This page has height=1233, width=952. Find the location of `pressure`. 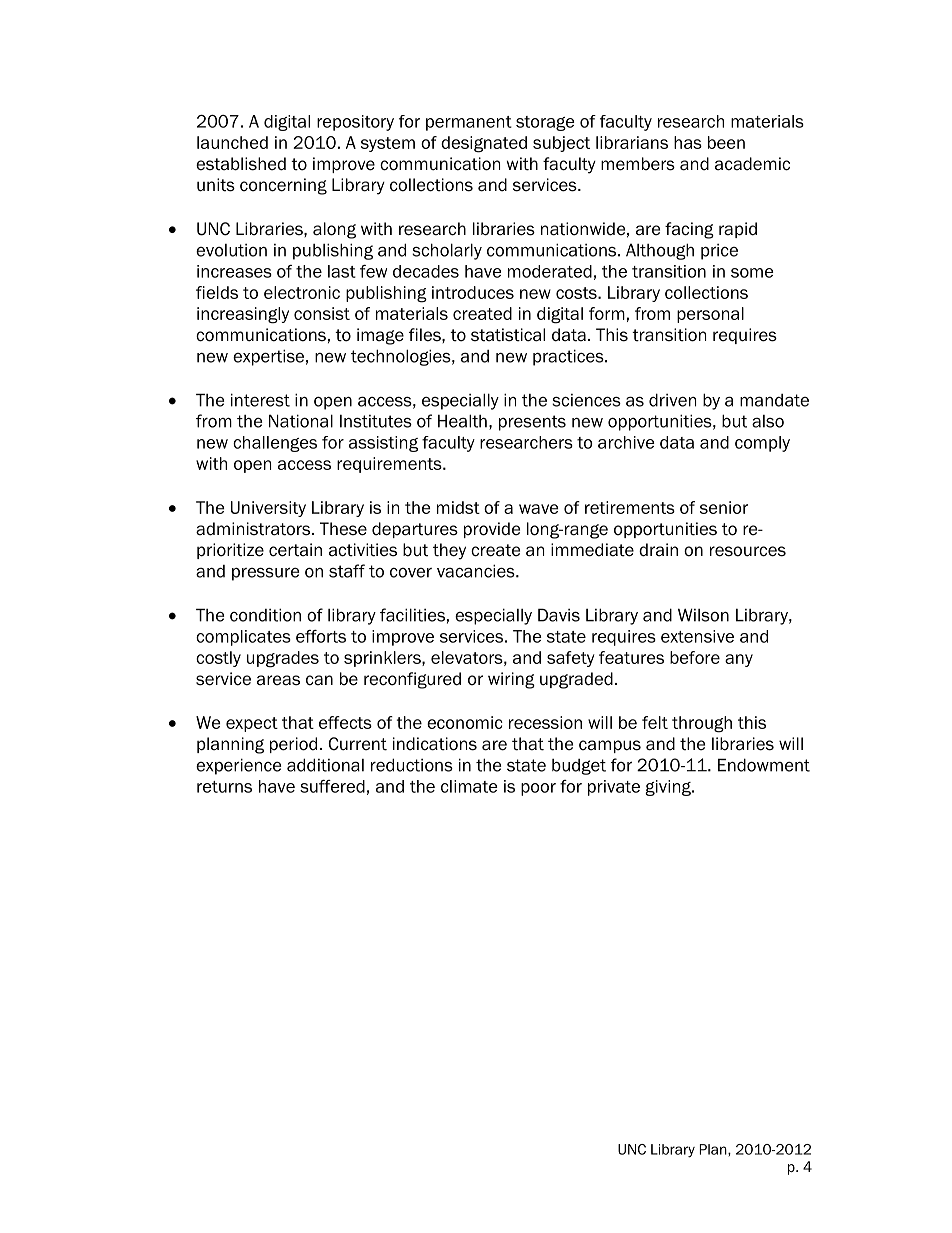

pressure is located at coordinates (265, 574).
